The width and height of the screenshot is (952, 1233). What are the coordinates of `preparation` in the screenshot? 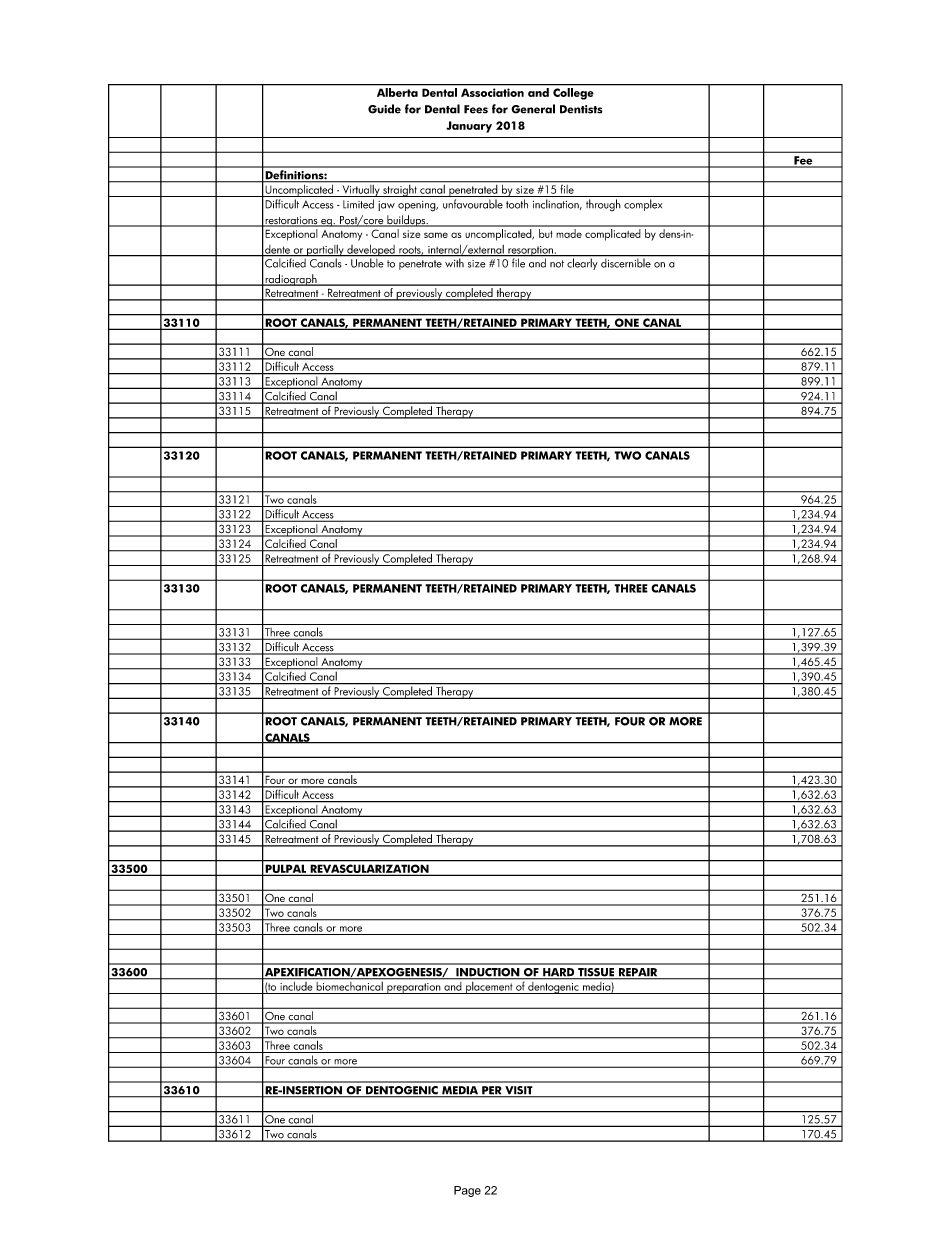 It's located at (414, 988).
